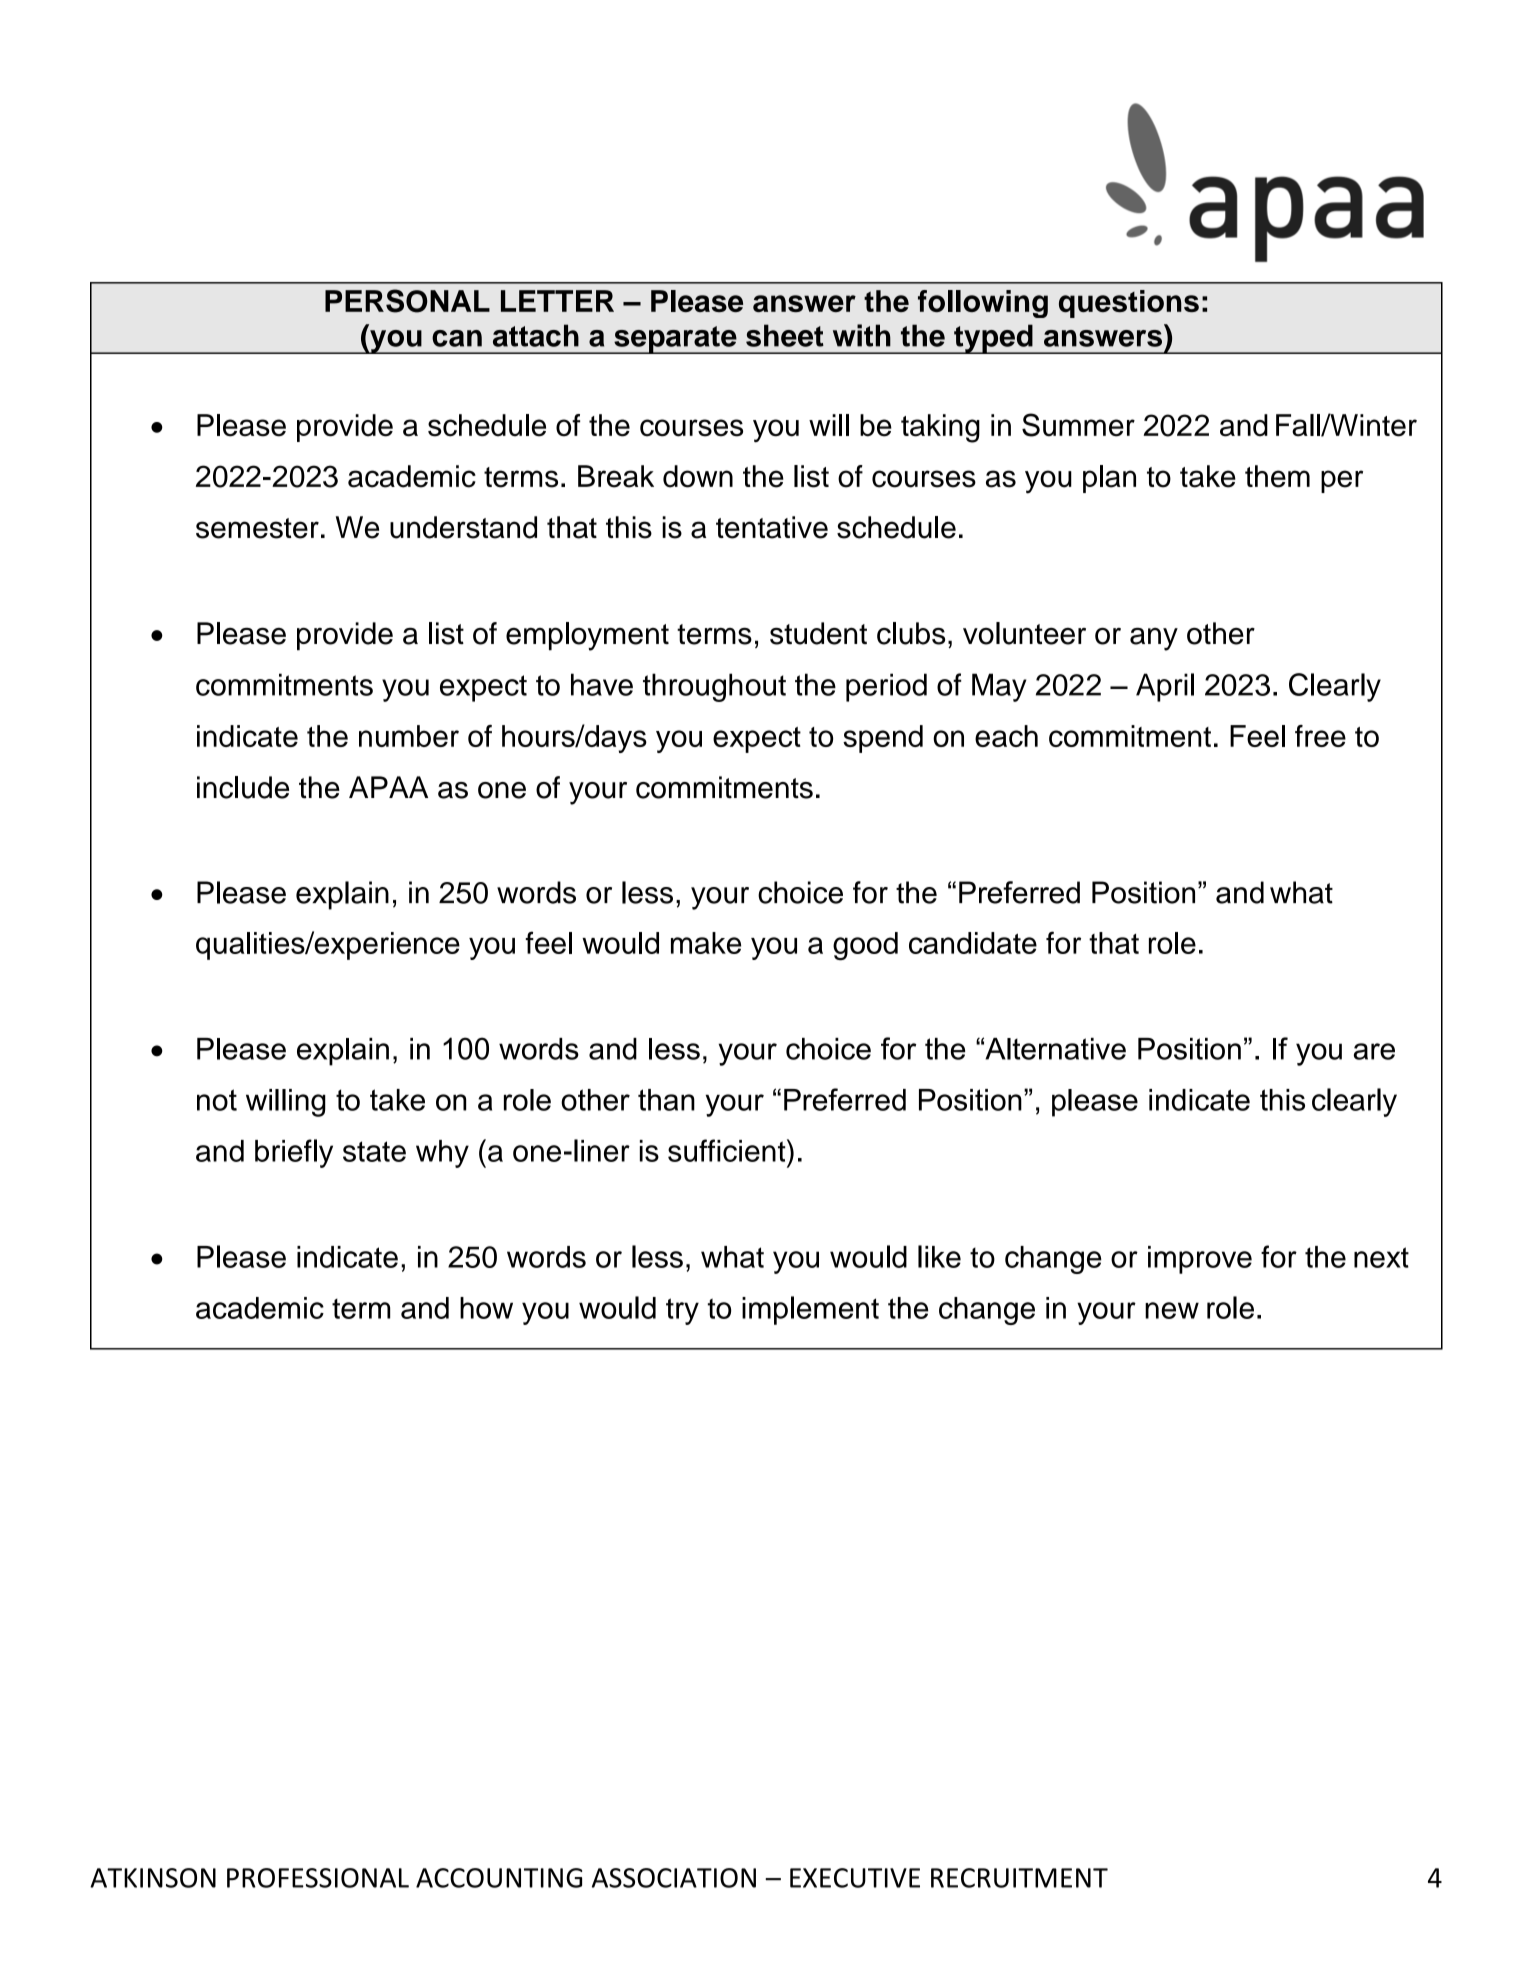 The image size is (1532, 1982). I want to click on sheet, so click(785, 335).
